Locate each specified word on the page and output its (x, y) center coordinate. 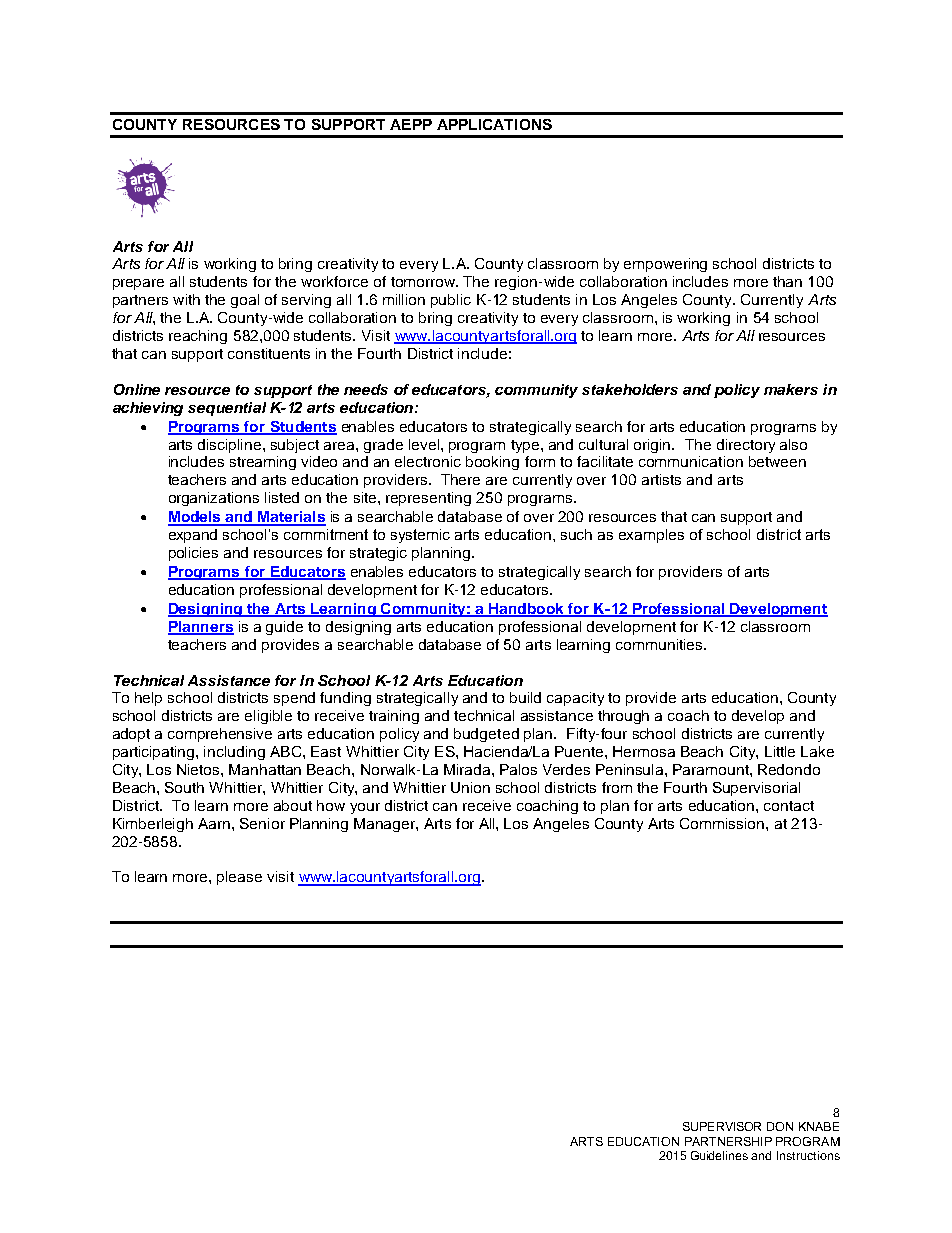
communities (660, 644)
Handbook (527, 609)
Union (470, 787)
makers (791, 389)
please (239, 878)
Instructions (808, 1155)
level (424, 444)
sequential (227, 409)
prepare (138, 284)
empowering (665, 265)
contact (789, 806)
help (148, 699)
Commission (723, 823)
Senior (262, 823)
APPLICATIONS (494, 124)
